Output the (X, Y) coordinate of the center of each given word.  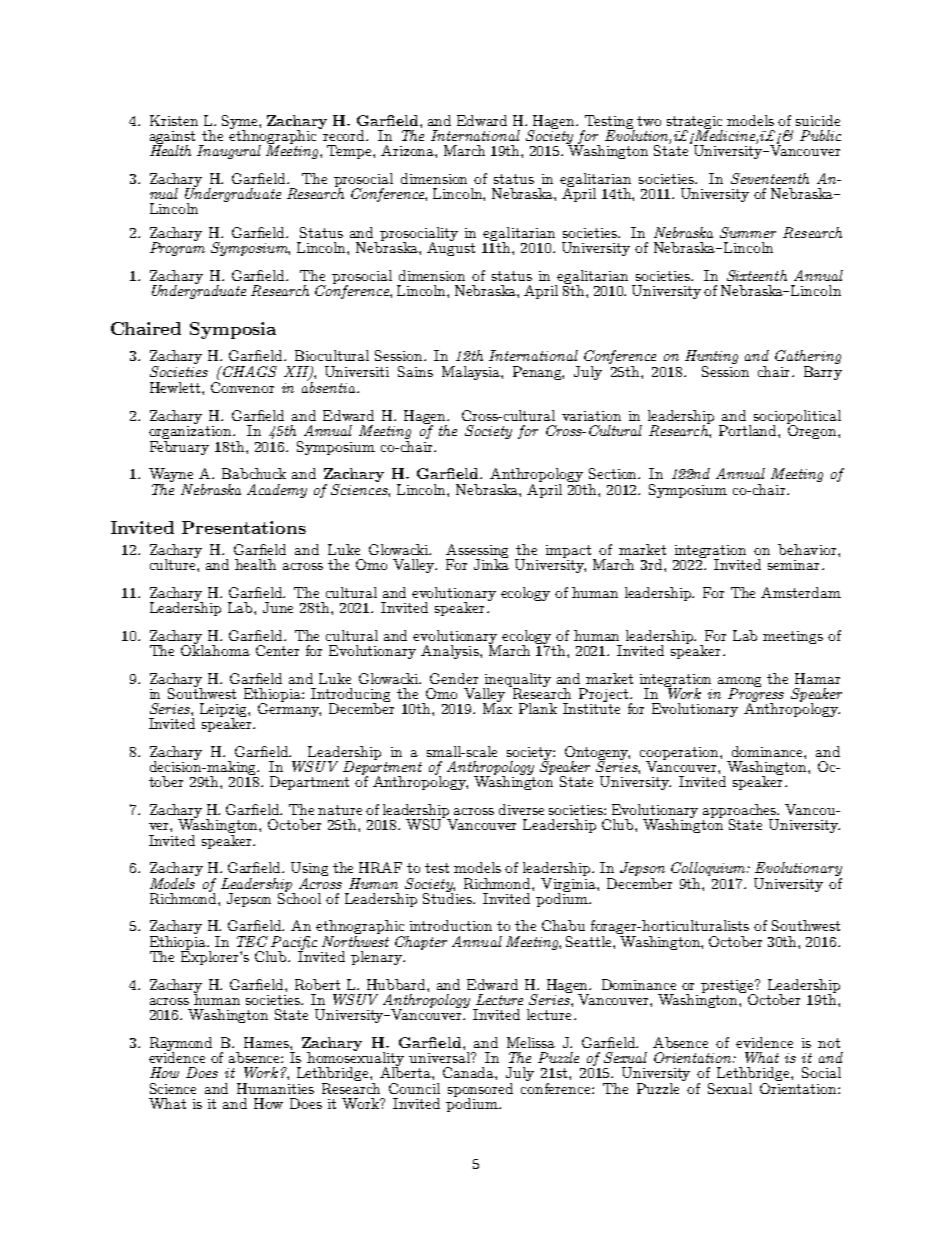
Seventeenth (770, 178)
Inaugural (229, 152)
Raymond (181, 1045)
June (278, 607)
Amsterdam (801, 592)
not (829, 1043)
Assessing (477, 552)
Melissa (531, 1042)
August (451, 248)
